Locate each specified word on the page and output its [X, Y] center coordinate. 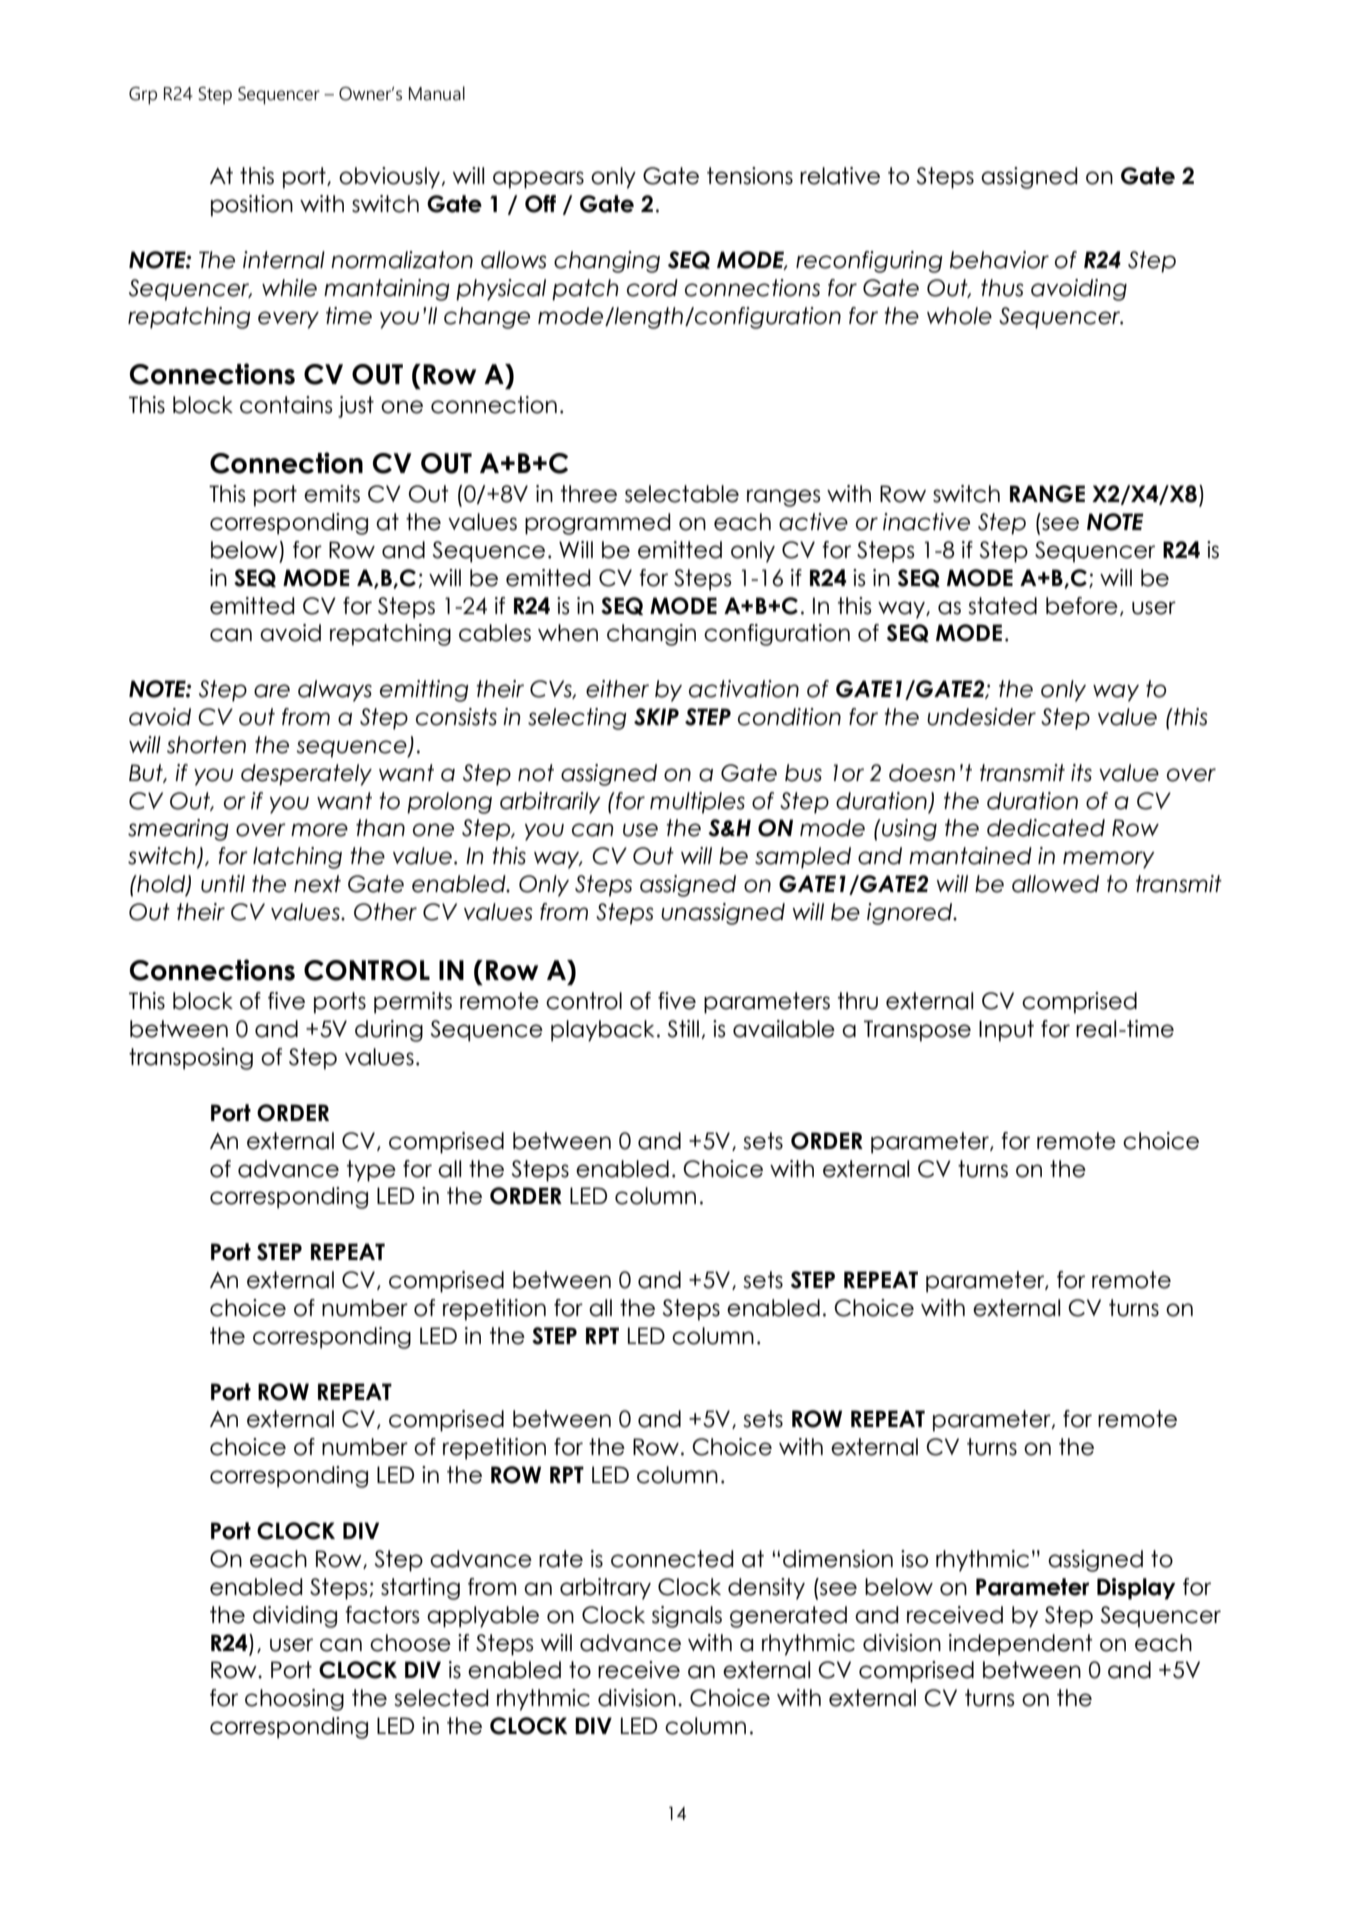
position [252, 206]
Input [1006, 1031]
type [371, 1171]
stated [1002, 606]
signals [687, 1617]
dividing [295, 1617]
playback [602, 1031]
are [272, 691]
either [617, 689]
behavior [999, 260]
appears [538, 180]
